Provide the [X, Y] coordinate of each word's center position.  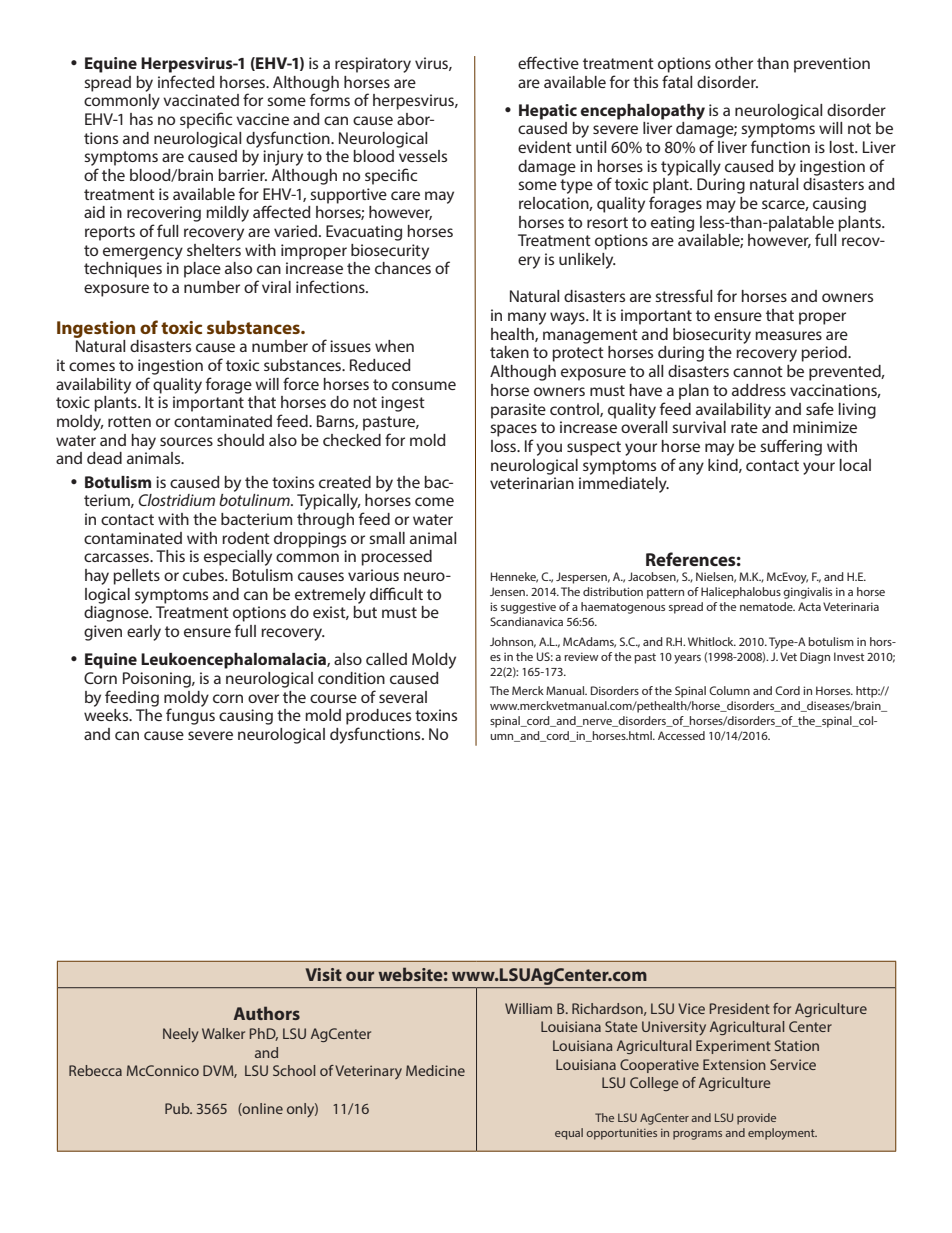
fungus [190, 715]
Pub [178, 1108]
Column [729, 690]
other [734, 63]
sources [186, 441]
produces [378, 717]
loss [504, 446]
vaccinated [201, 100]
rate [744, 427]
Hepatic [548, 112]
